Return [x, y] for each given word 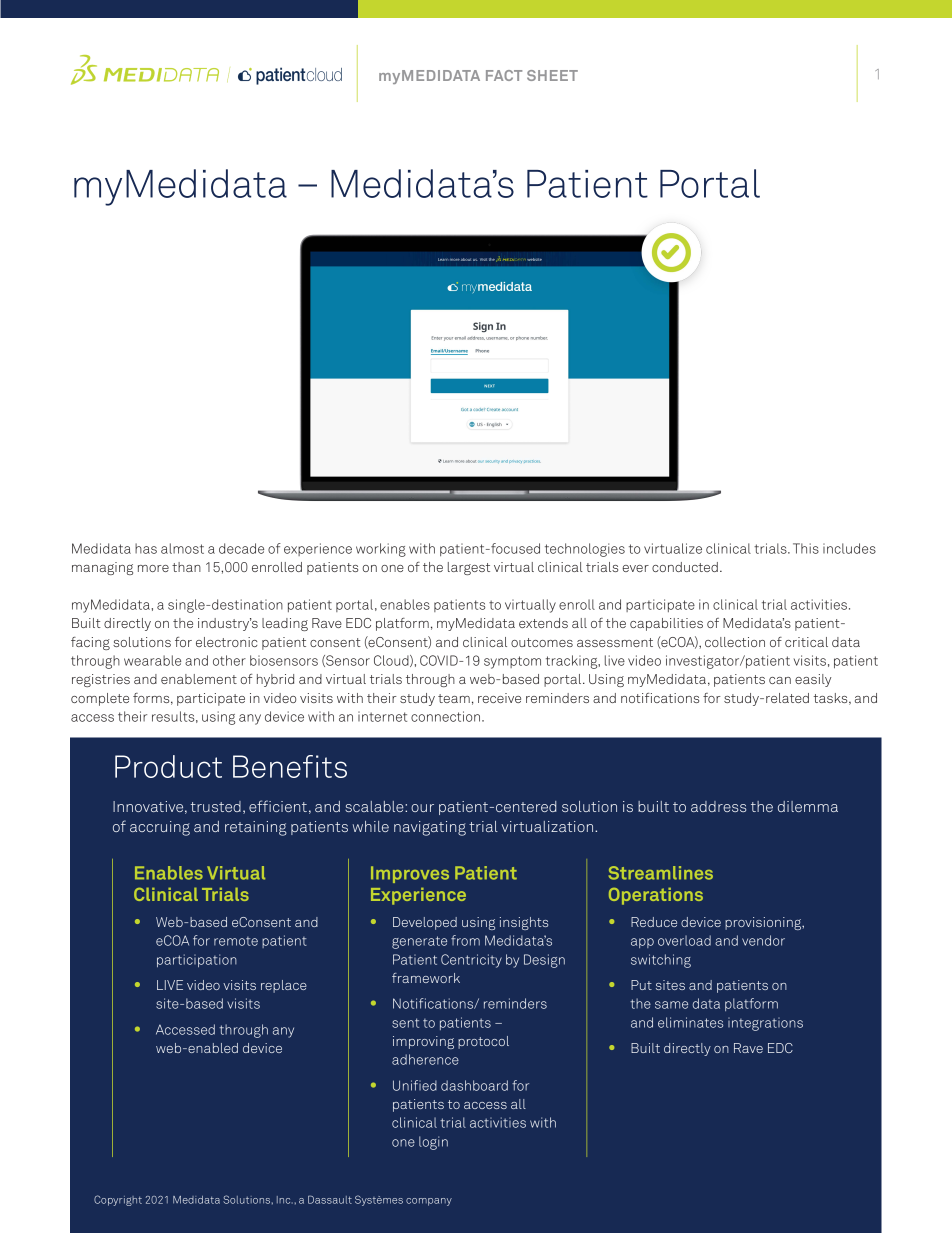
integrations [765, 1024]
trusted [216, 806]
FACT [504, 75]
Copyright [118, 1200]
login [433, 1143]
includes [849, 548]
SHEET [552, 75]
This [806, 548]
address [718, 806]
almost [182, 548]
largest [469, 568]
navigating [430, 828]
